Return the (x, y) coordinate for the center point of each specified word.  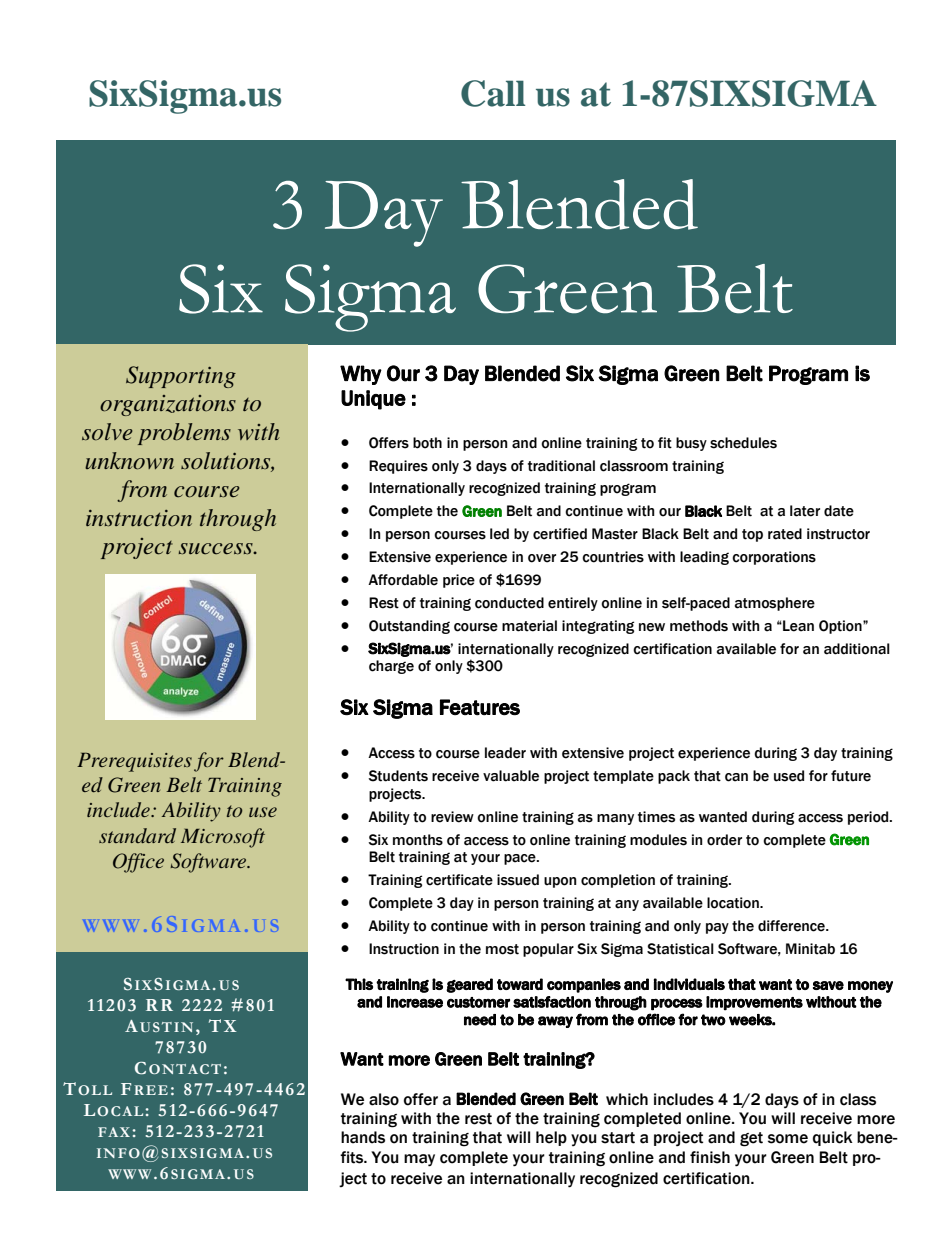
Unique (373, 400)
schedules (743, 443)
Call (493, 93)
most (502, 949)
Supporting (181, 377)
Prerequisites (134, 762)
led (499, 534)
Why (361, 375)
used (789, 776)
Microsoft (223, 838)
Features (480, 707)
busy (691, 444)
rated (785, 534)
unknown (129, 461)
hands (363, 1137)
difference (792, 926)
